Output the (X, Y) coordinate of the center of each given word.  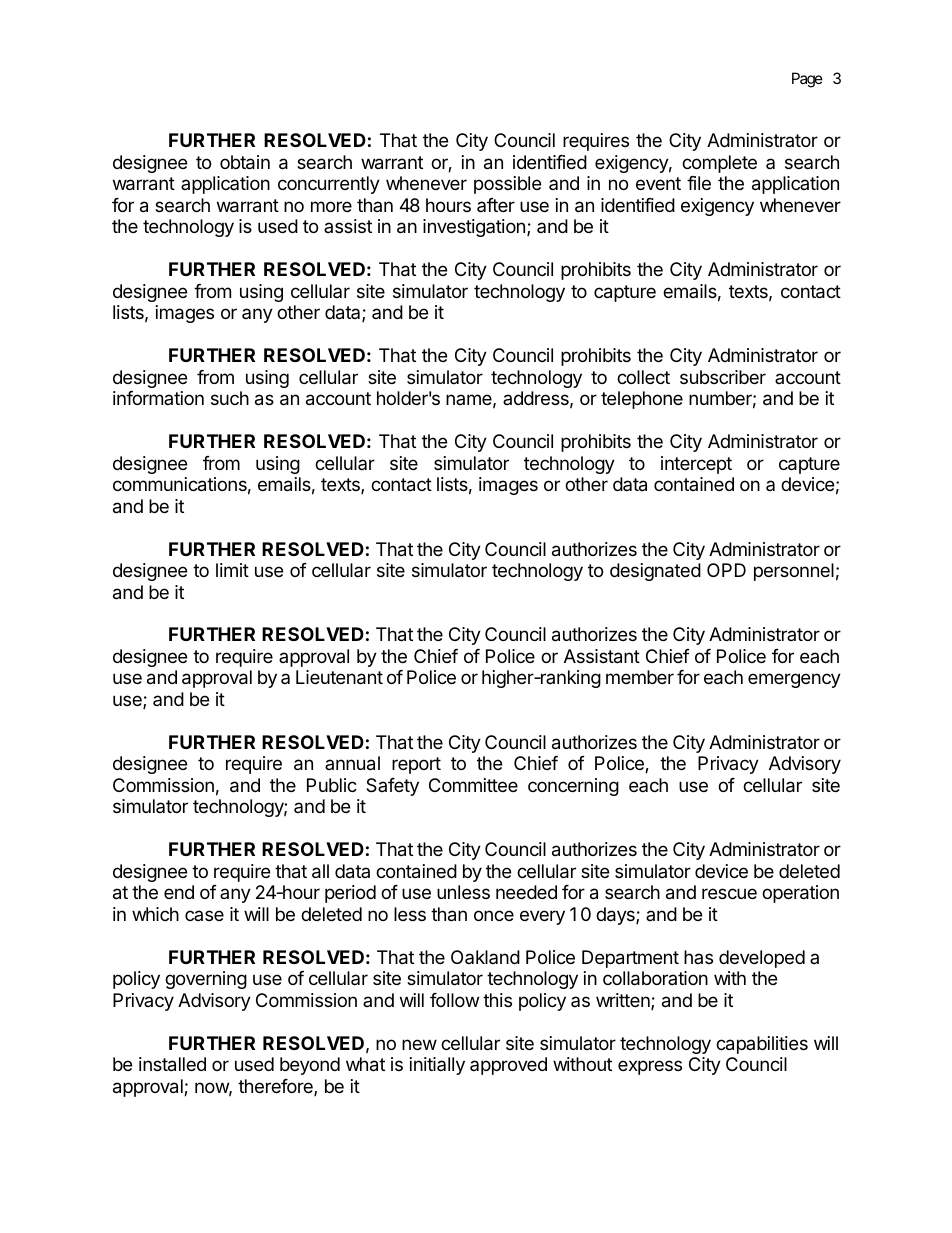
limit (232, 570)
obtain (245, 162)
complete (719, 164)
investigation (474, 228)
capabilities (762, 1045)
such (230, 398)
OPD (726, 570)
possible (507, 185)
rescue (729, 893)
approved (508, 1066)
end (179, 892)
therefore (276, 1087)
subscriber (723, 377)
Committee (473, 785)
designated (655, 572)
